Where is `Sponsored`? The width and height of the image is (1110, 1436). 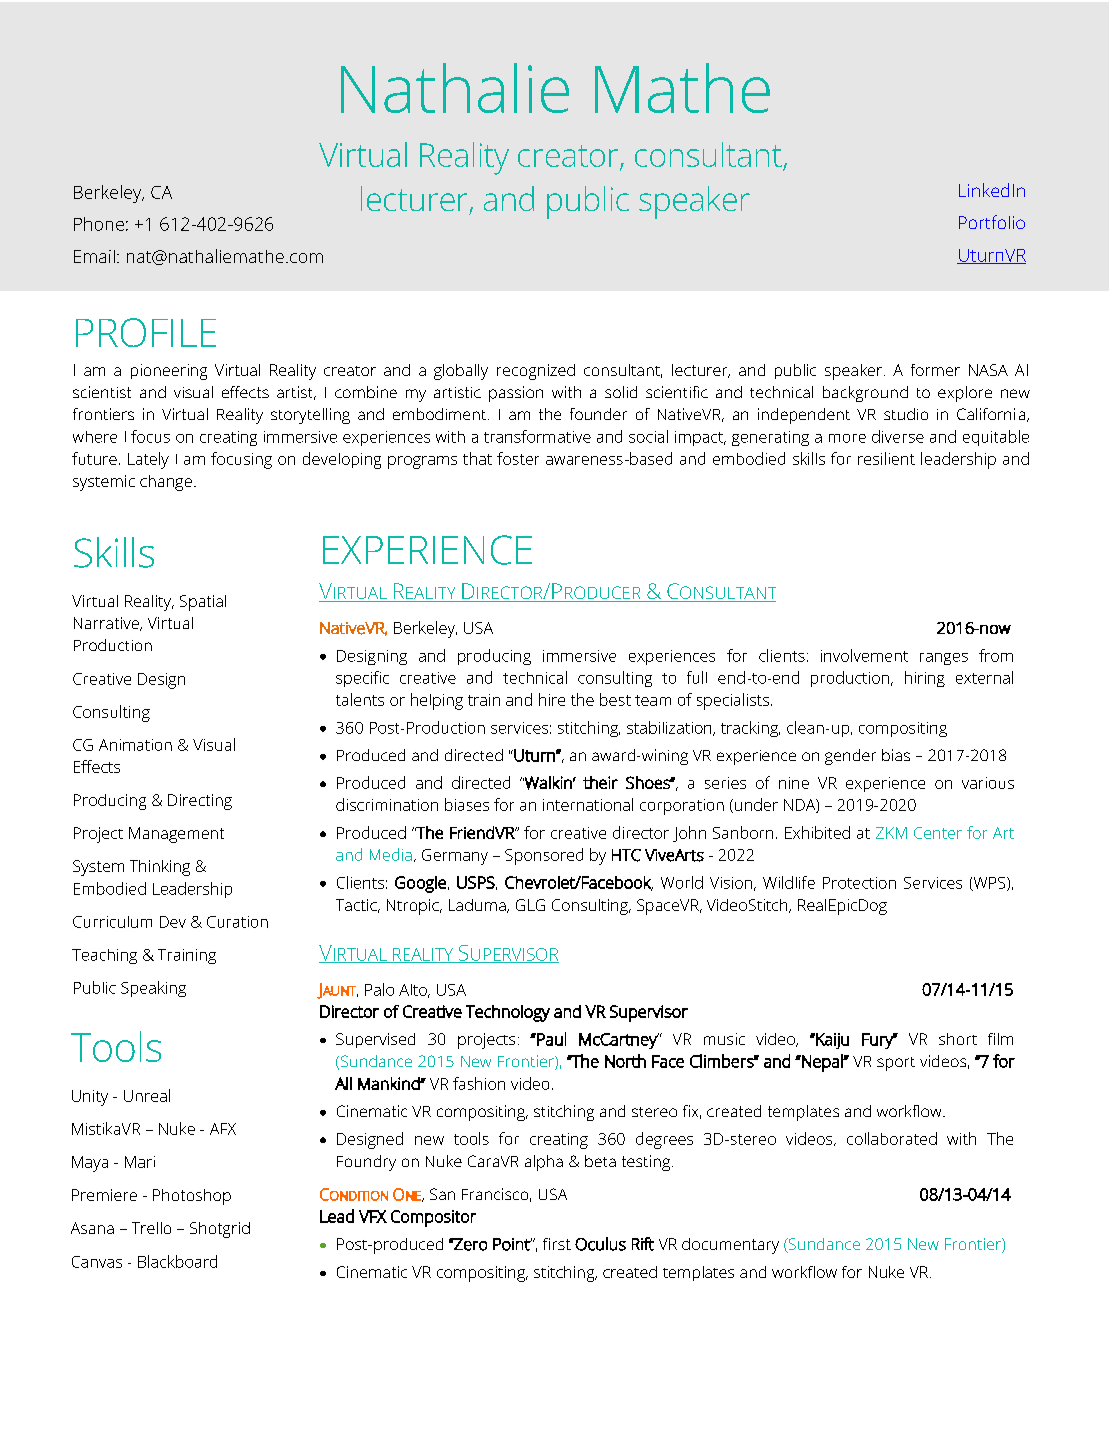 Sponsored is located at coordinates (544, 856).
